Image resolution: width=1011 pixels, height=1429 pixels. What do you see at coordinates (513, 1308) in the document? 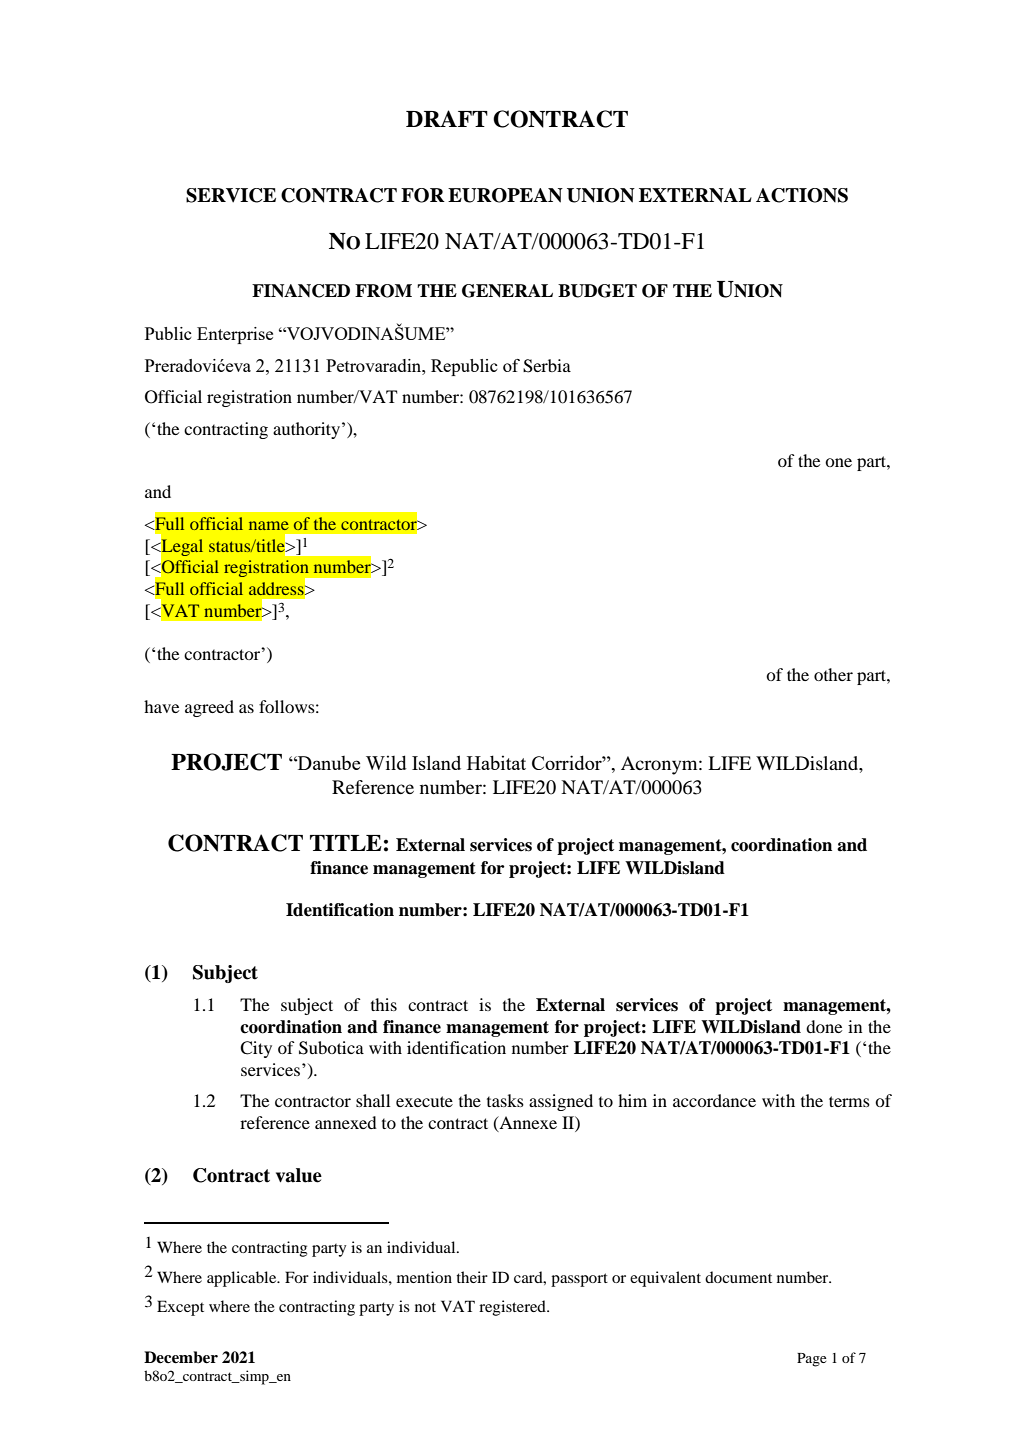
I see `registered` at bounding box center [513, 1308].
